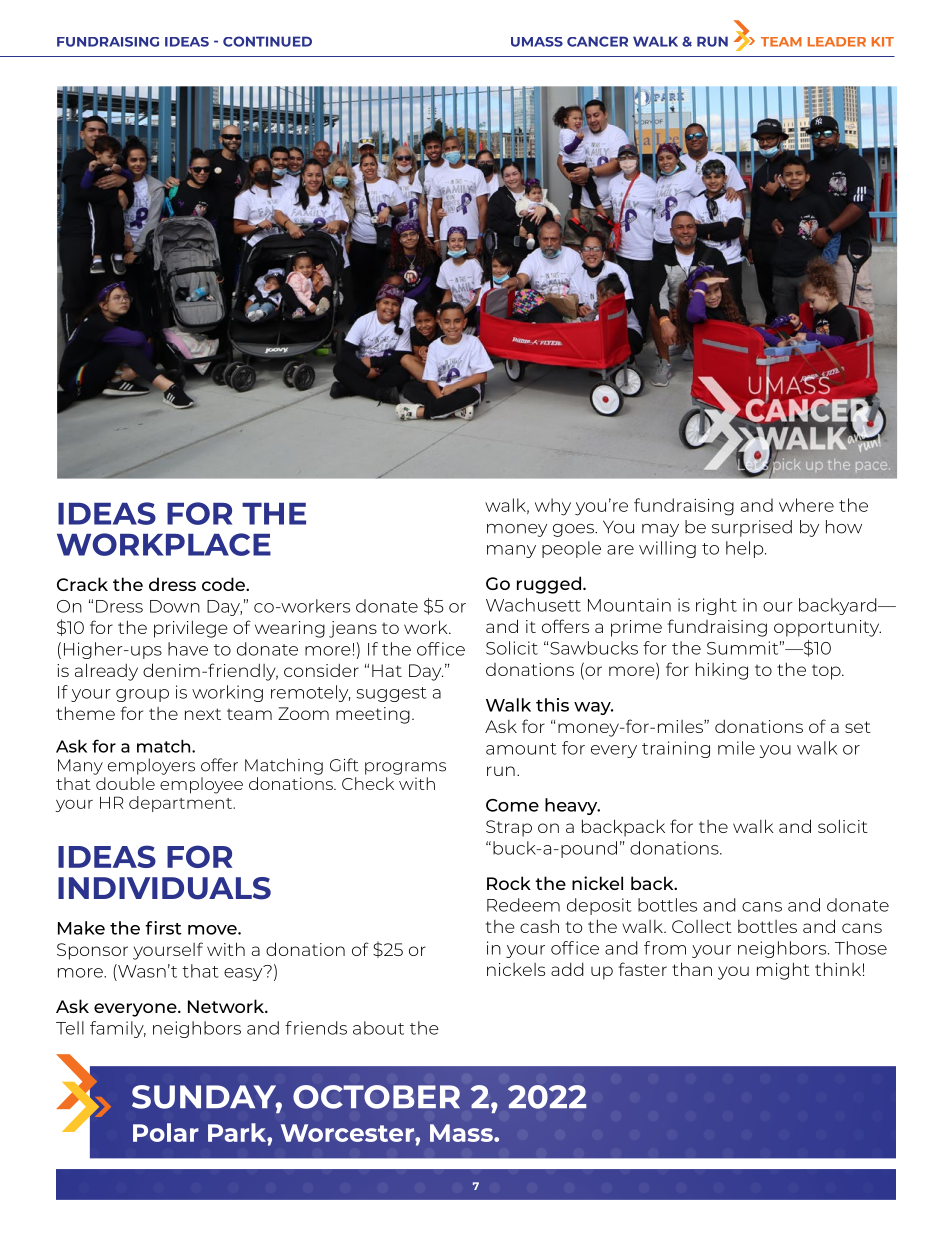  Describe the element at coordinates (181, 802) in the image. I see `department` at that location.
